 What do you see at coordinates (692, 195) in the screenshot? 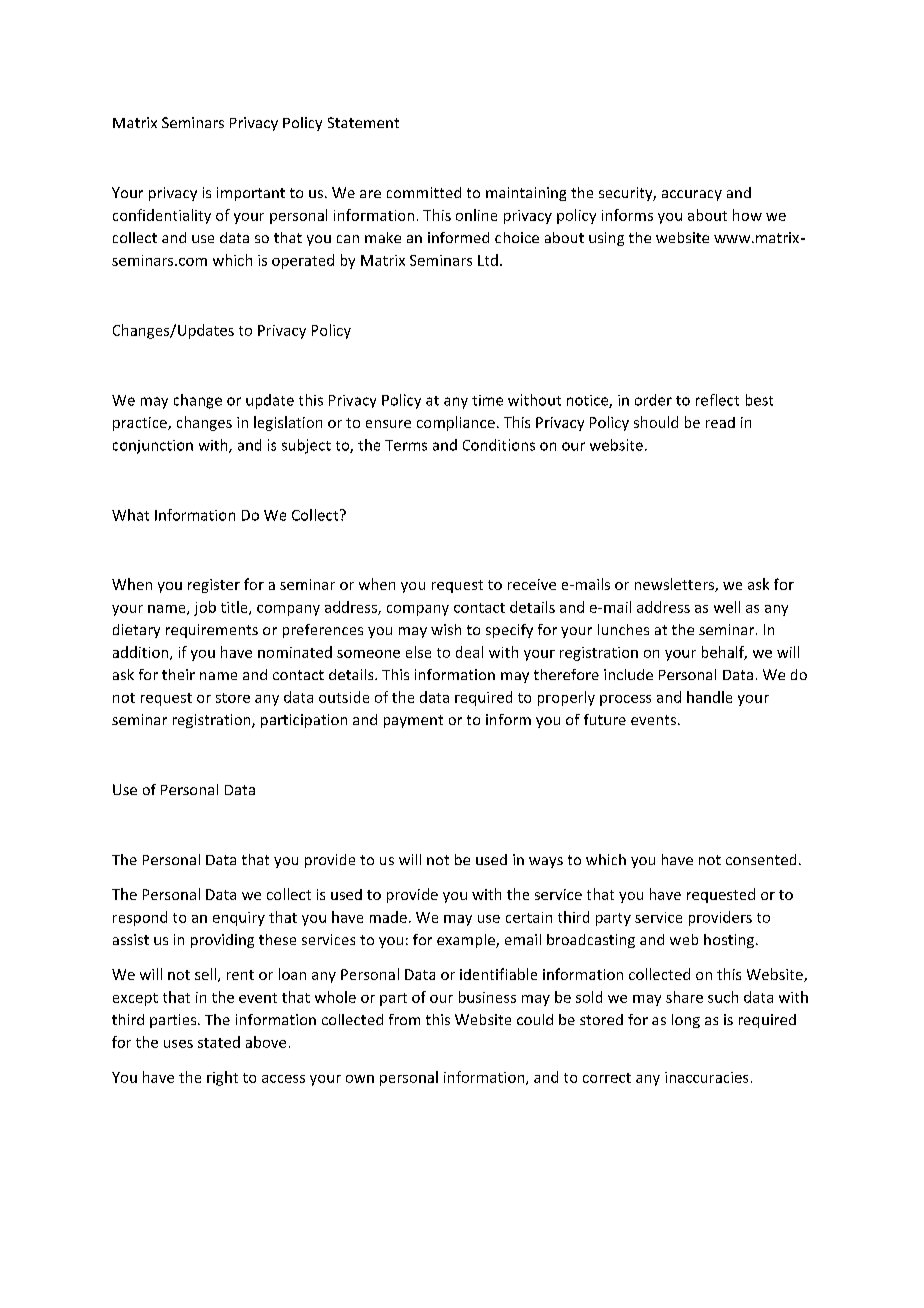
I see `accuracy` at bounding box center [692, 195].
